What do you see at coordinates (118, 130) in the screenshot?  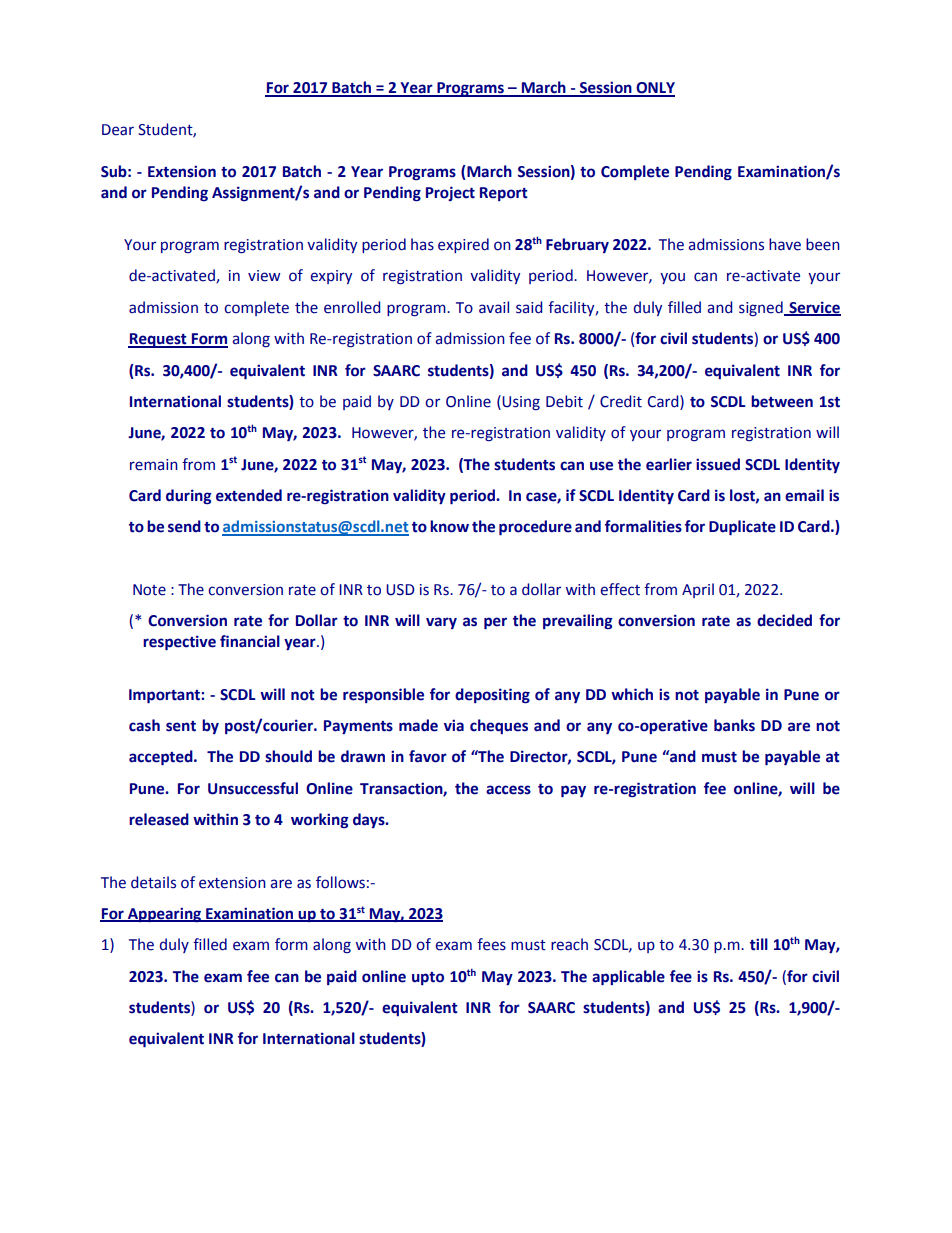 I see `Dear` at bounding box center [118, 130].
